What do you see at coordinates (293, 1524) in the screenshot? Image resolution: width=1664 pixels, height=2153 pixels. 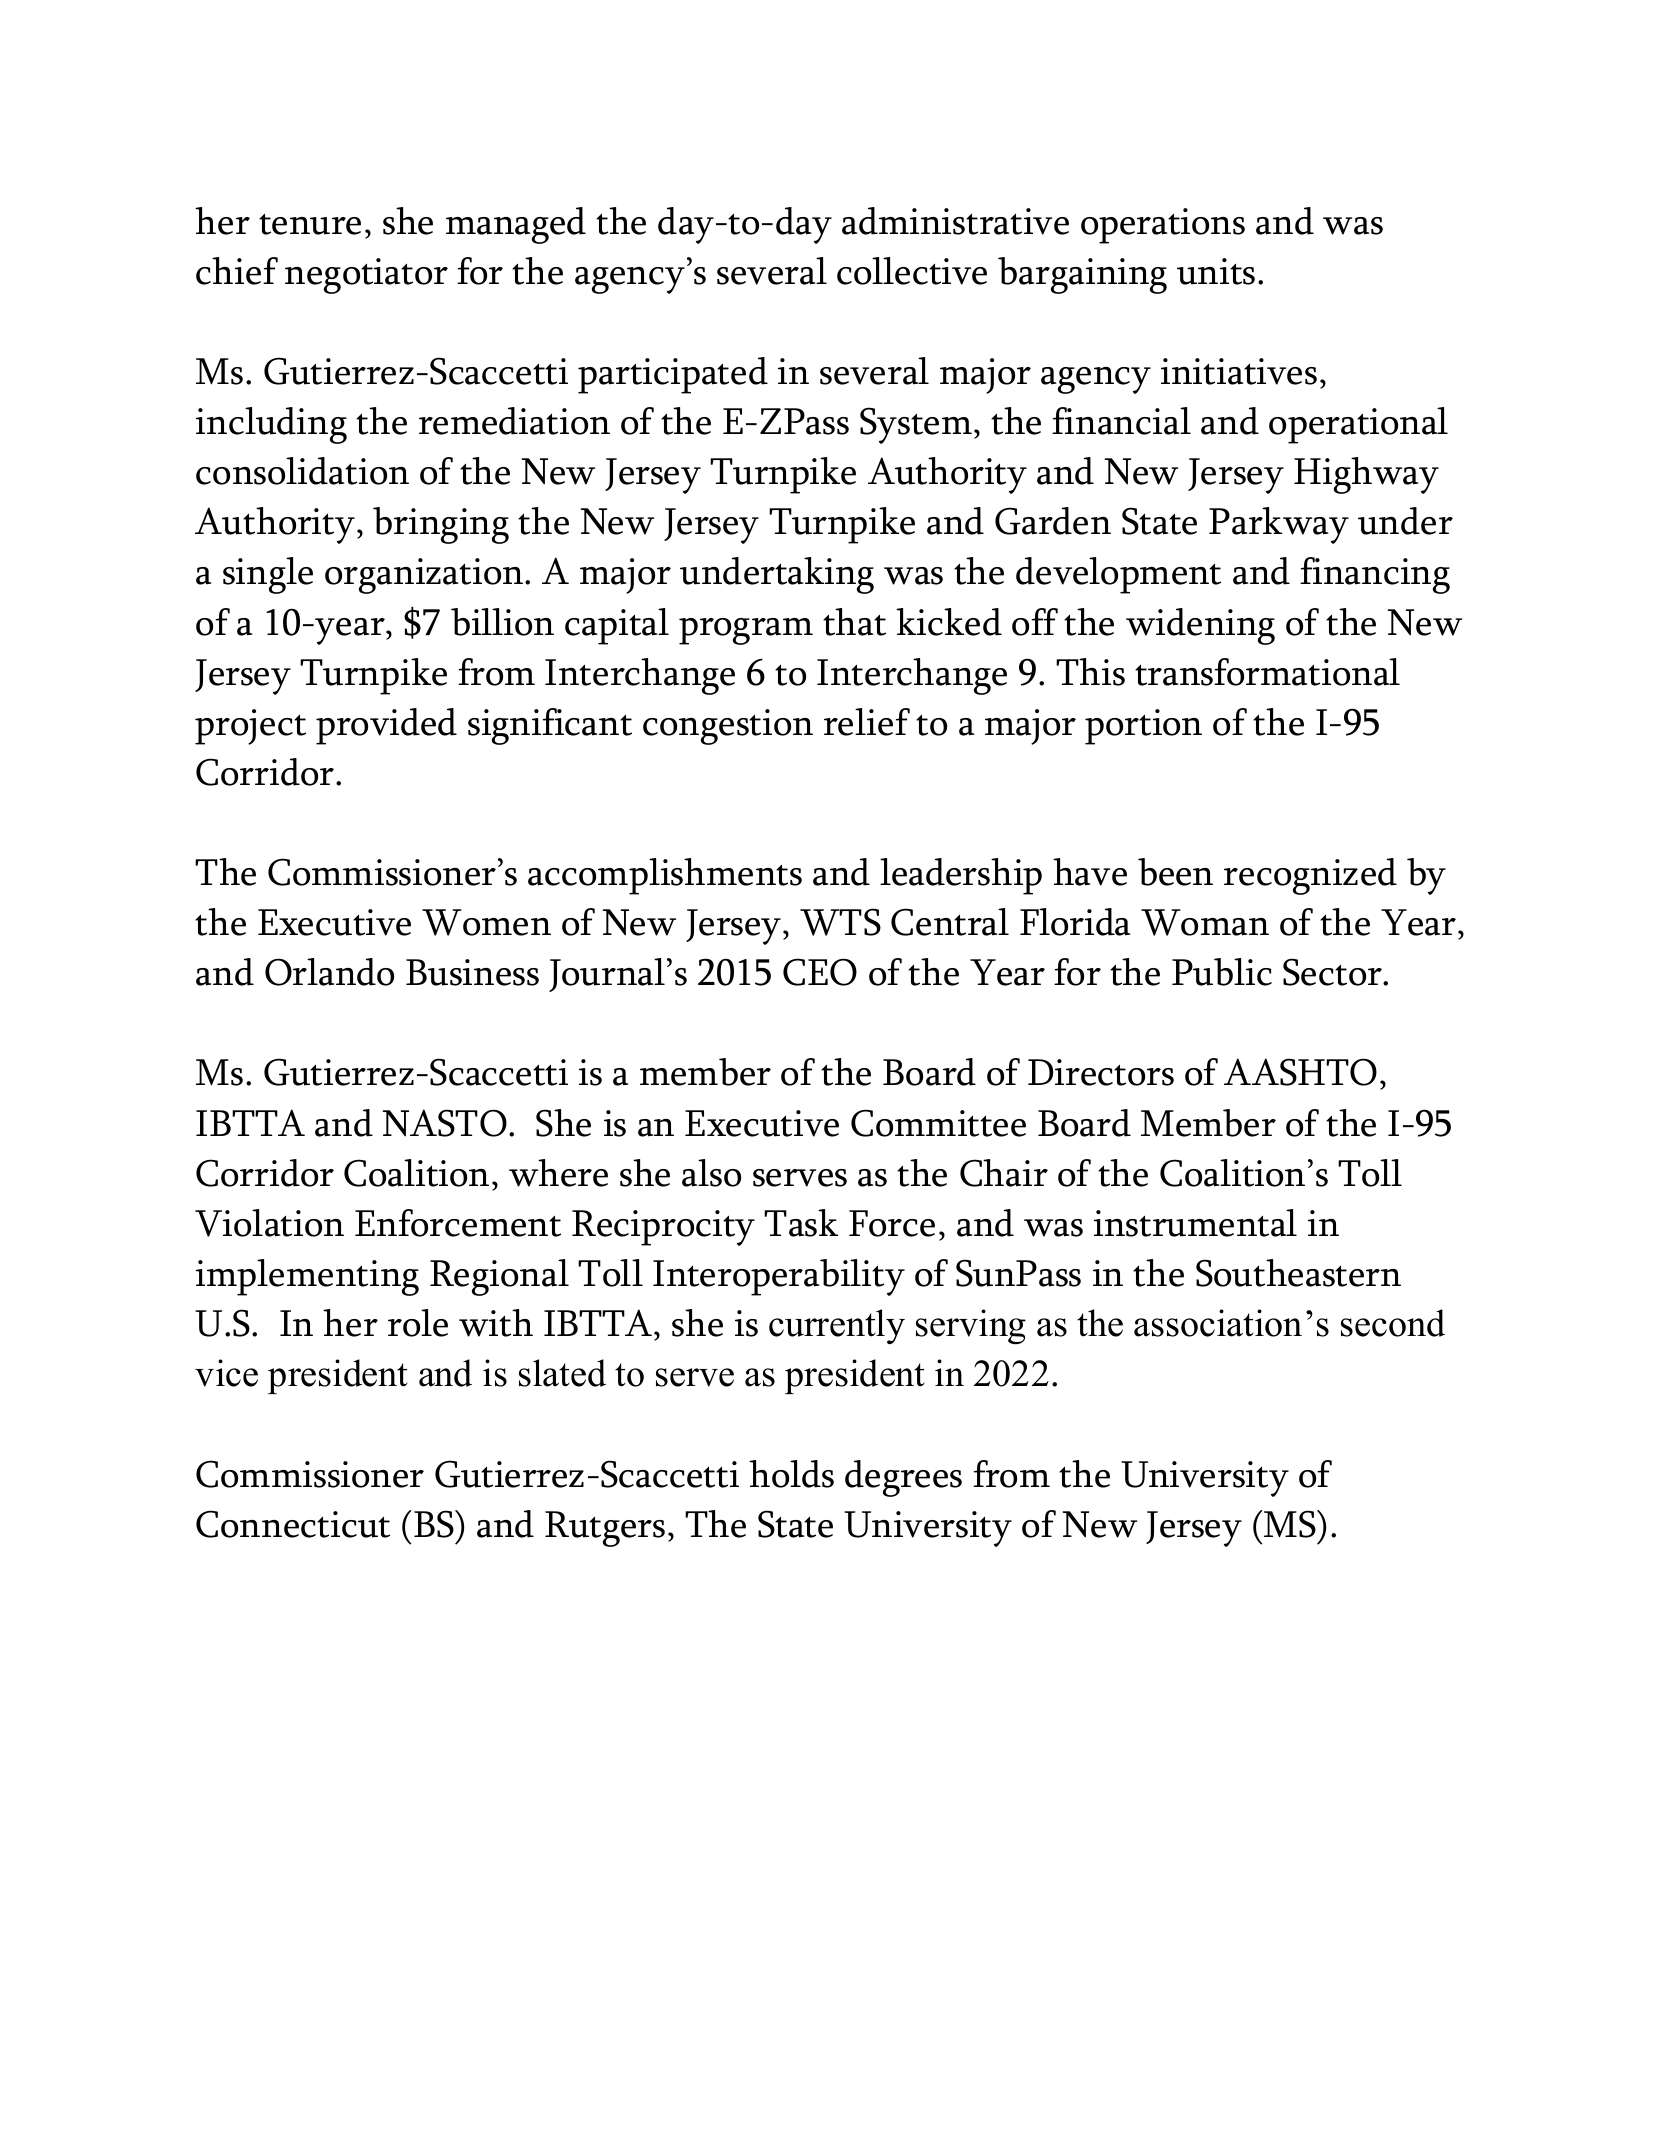 I see `Connecticut` at bounding box center [293, 1524].
